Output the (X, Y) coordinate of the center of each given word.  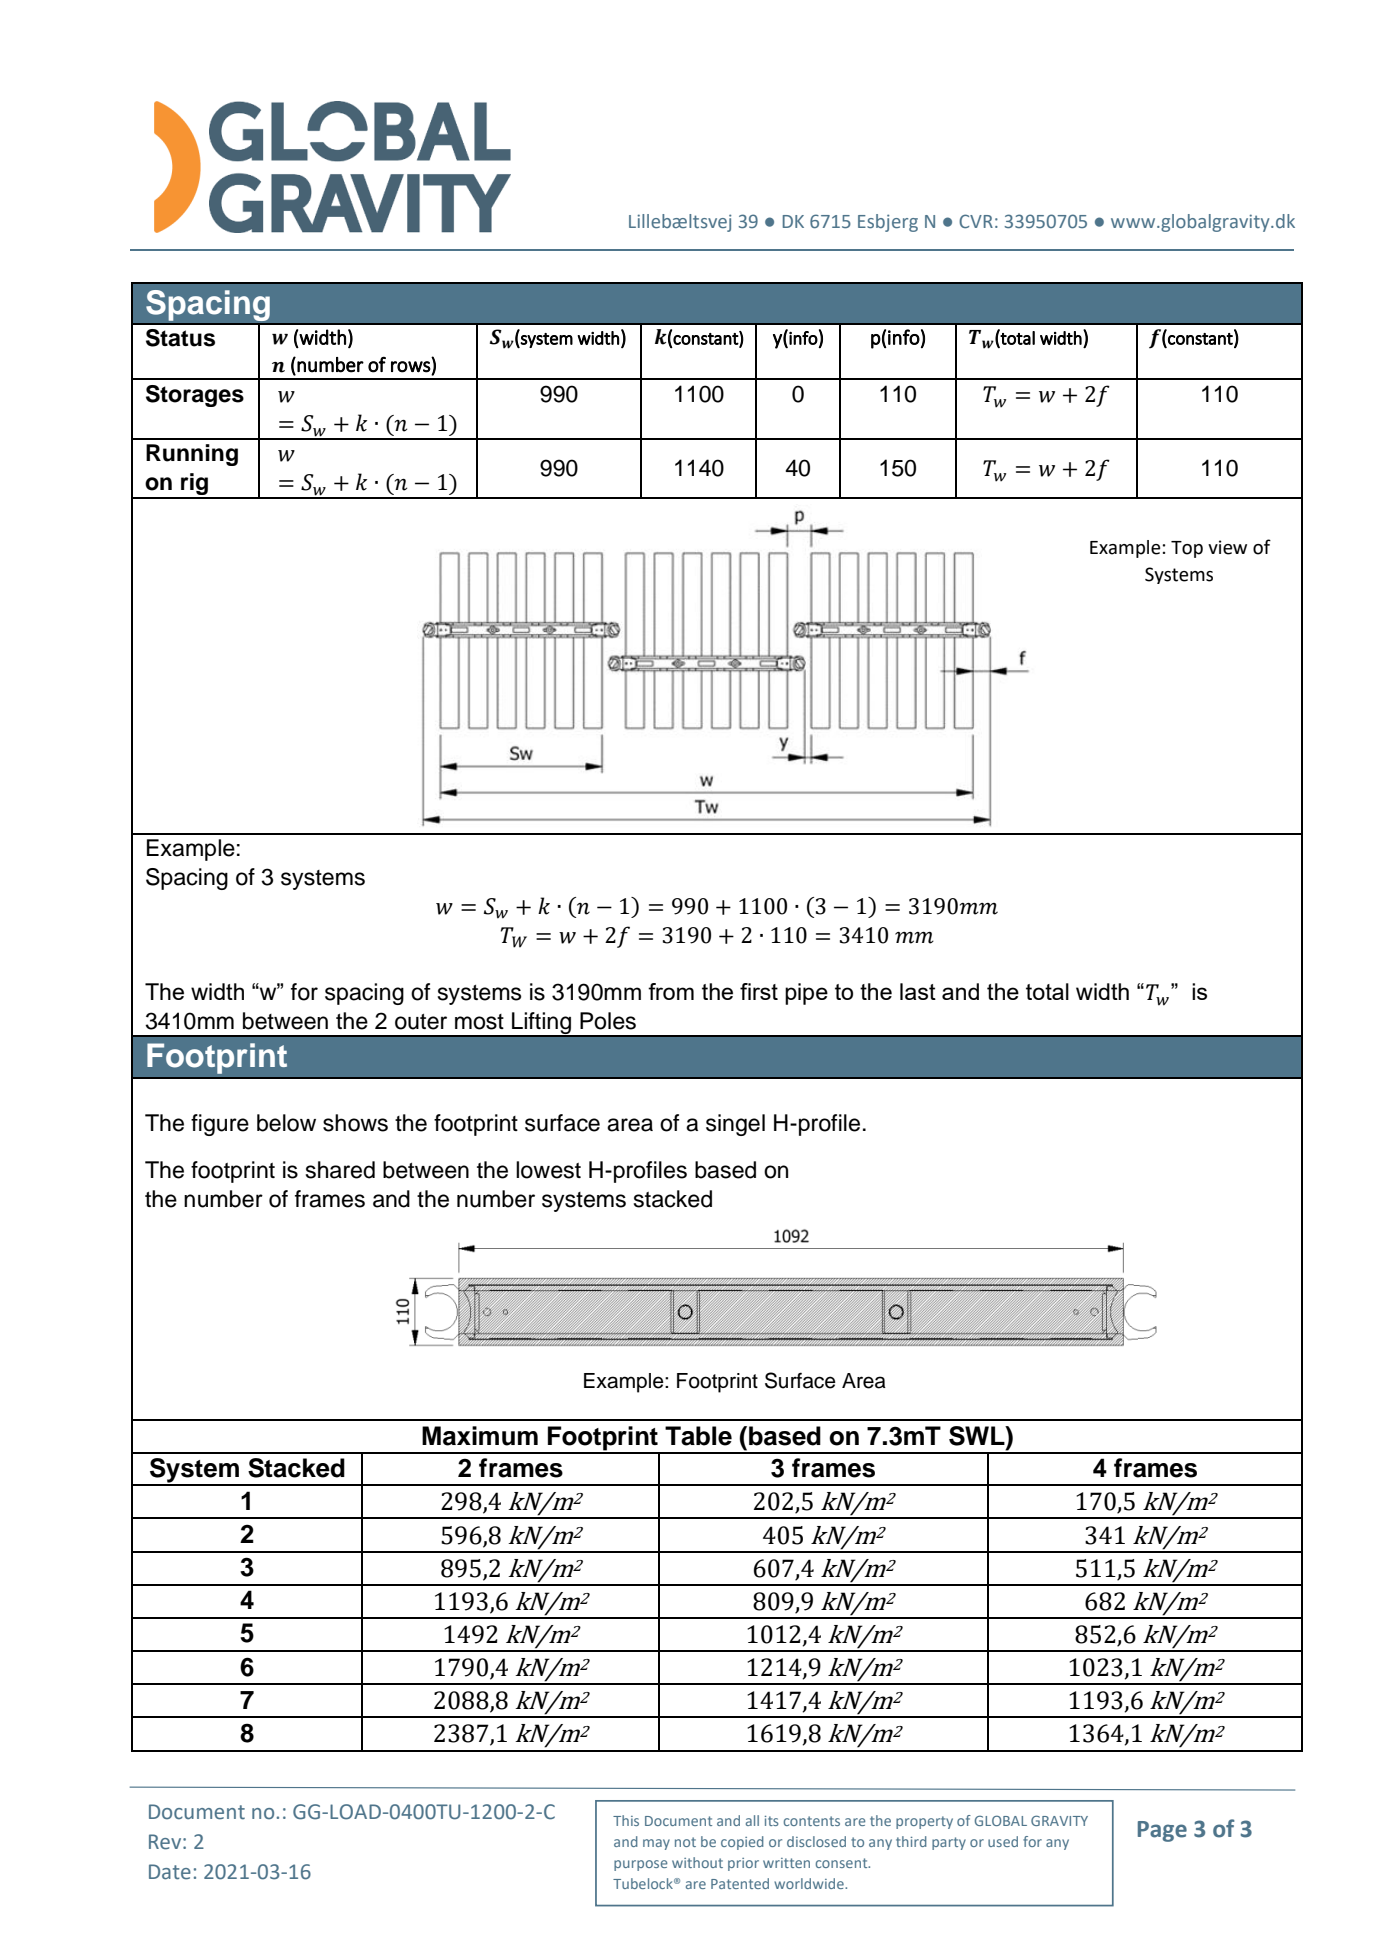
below (286, 1123)
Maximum (480, 1436)
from (671, 991)
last (918, 991)
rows (411, 367)
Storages (195, 396)
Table (698, 1436)
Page (1162, 1831)
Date (170, 1872)
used (1003, 1841)
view (1227, 547)
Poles (608, 1021)
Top (1187, 549)
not (685, 1842)
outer (421, 1022)
